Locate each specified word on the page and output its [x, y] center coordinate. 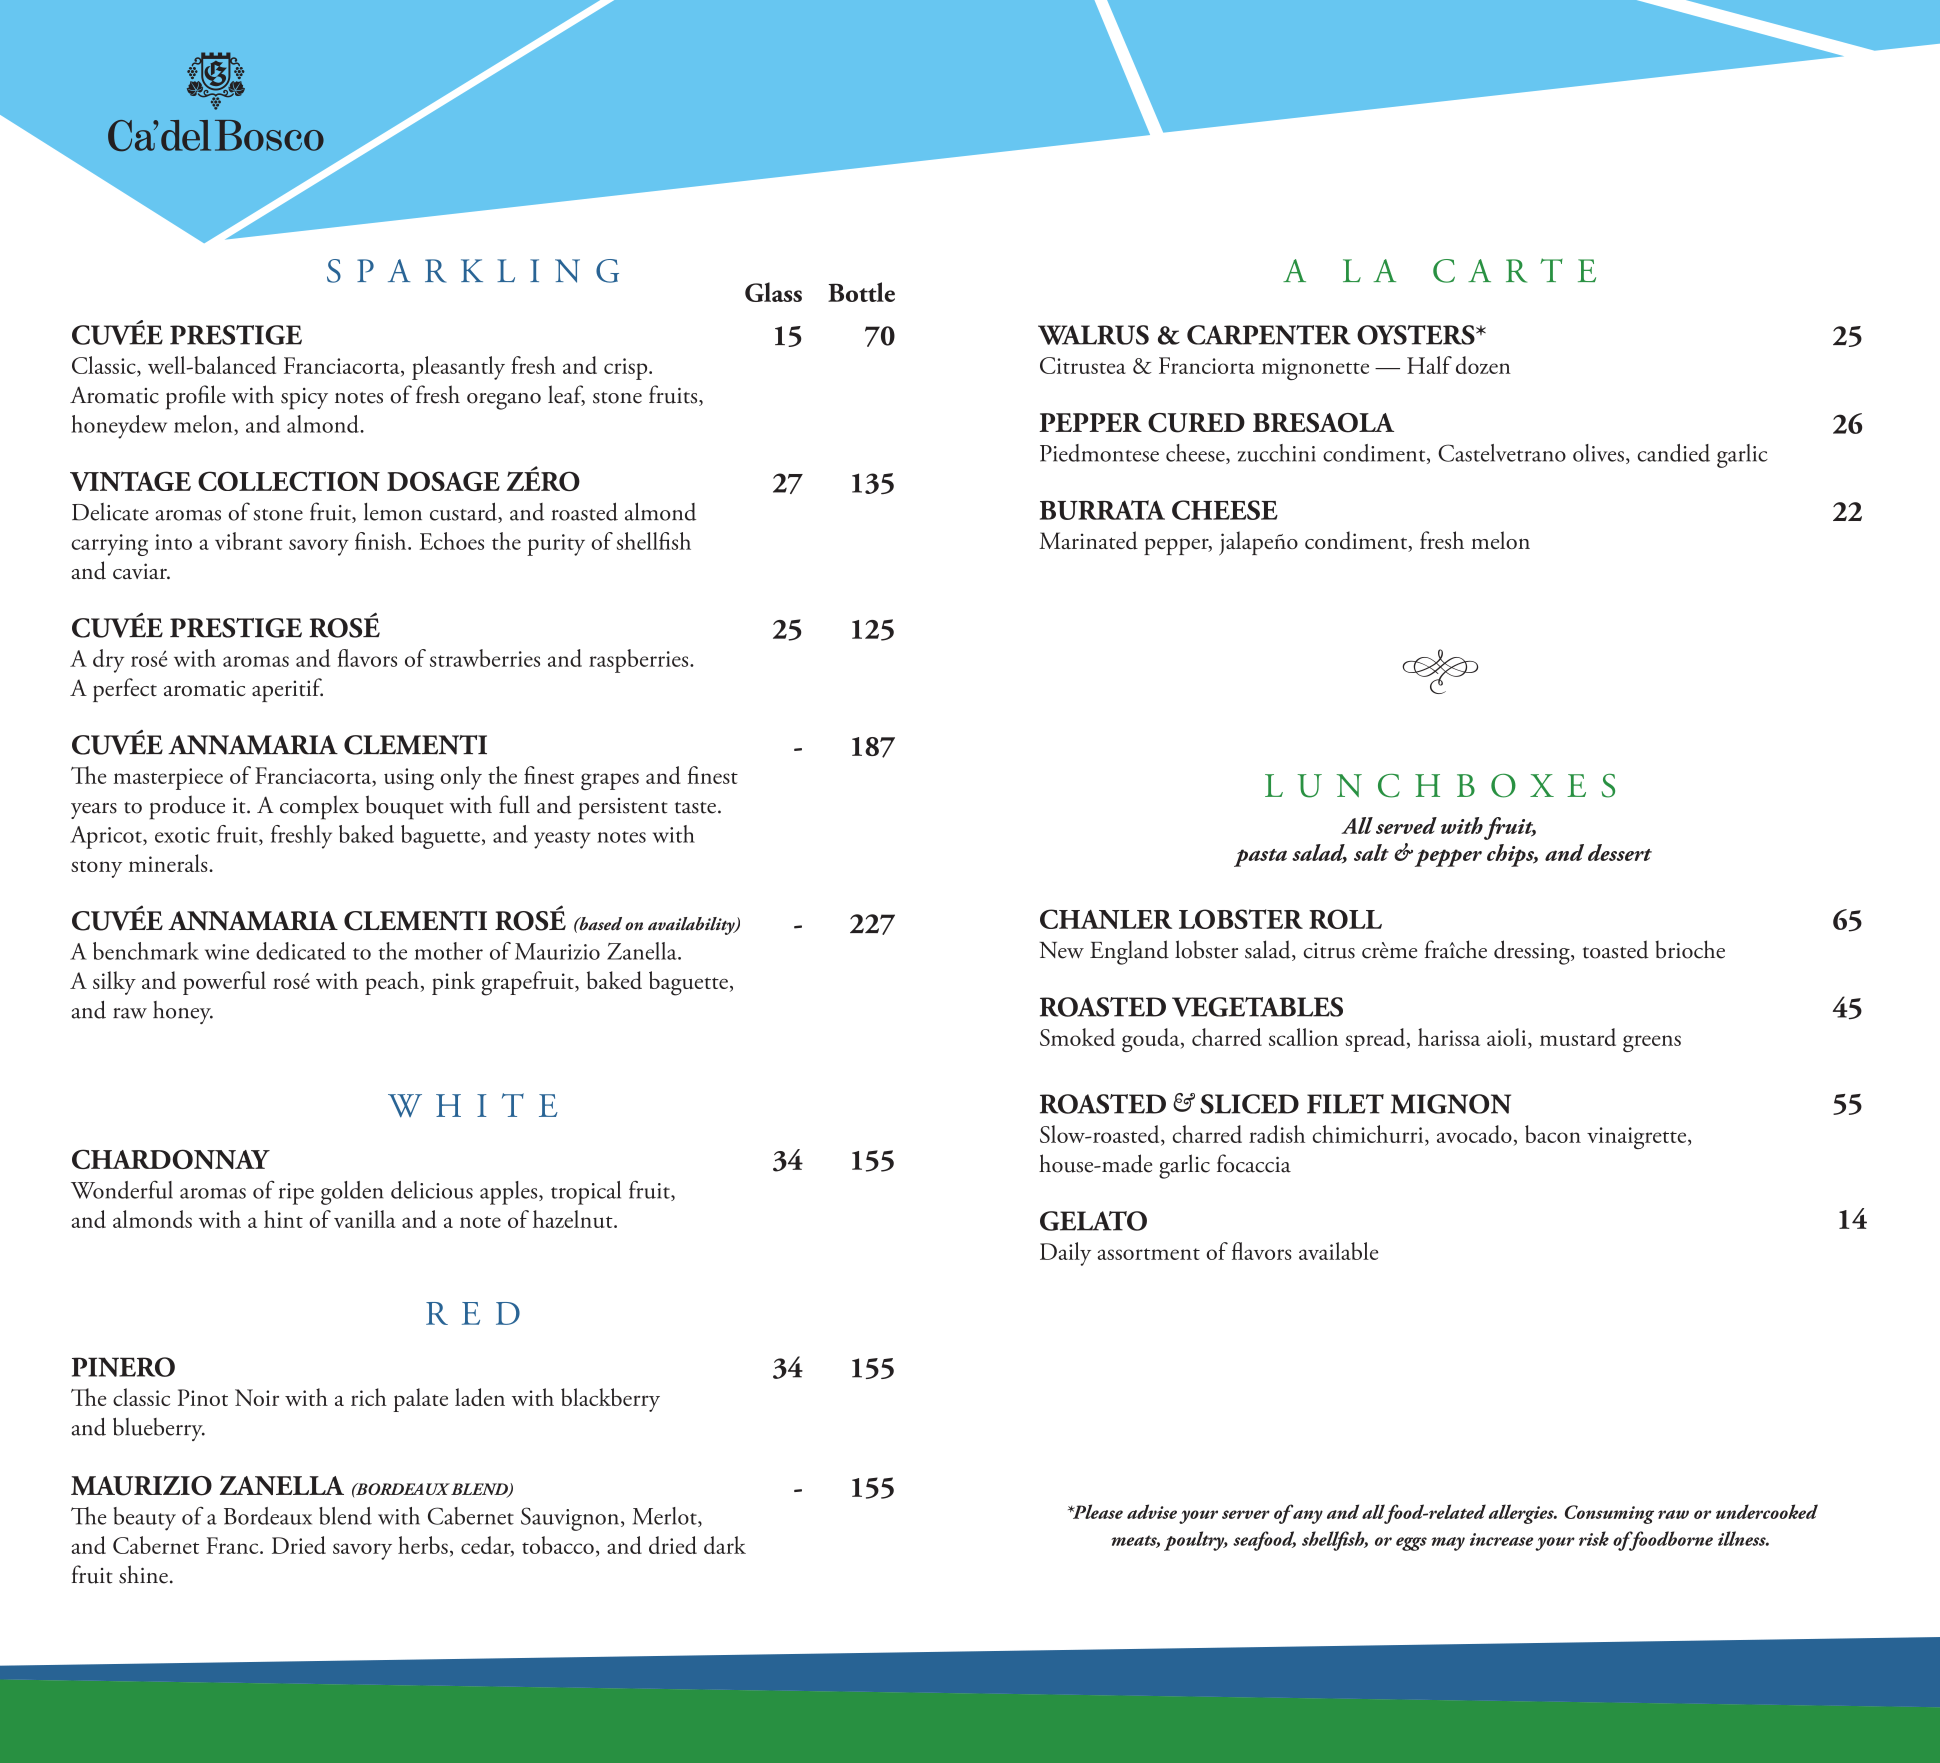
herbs [423, 1545]
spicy [304, 399]
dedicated [301, 951]
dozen [1483, 365]
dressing [1533, 952]
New [1061, 950]
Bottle [861, 292]
